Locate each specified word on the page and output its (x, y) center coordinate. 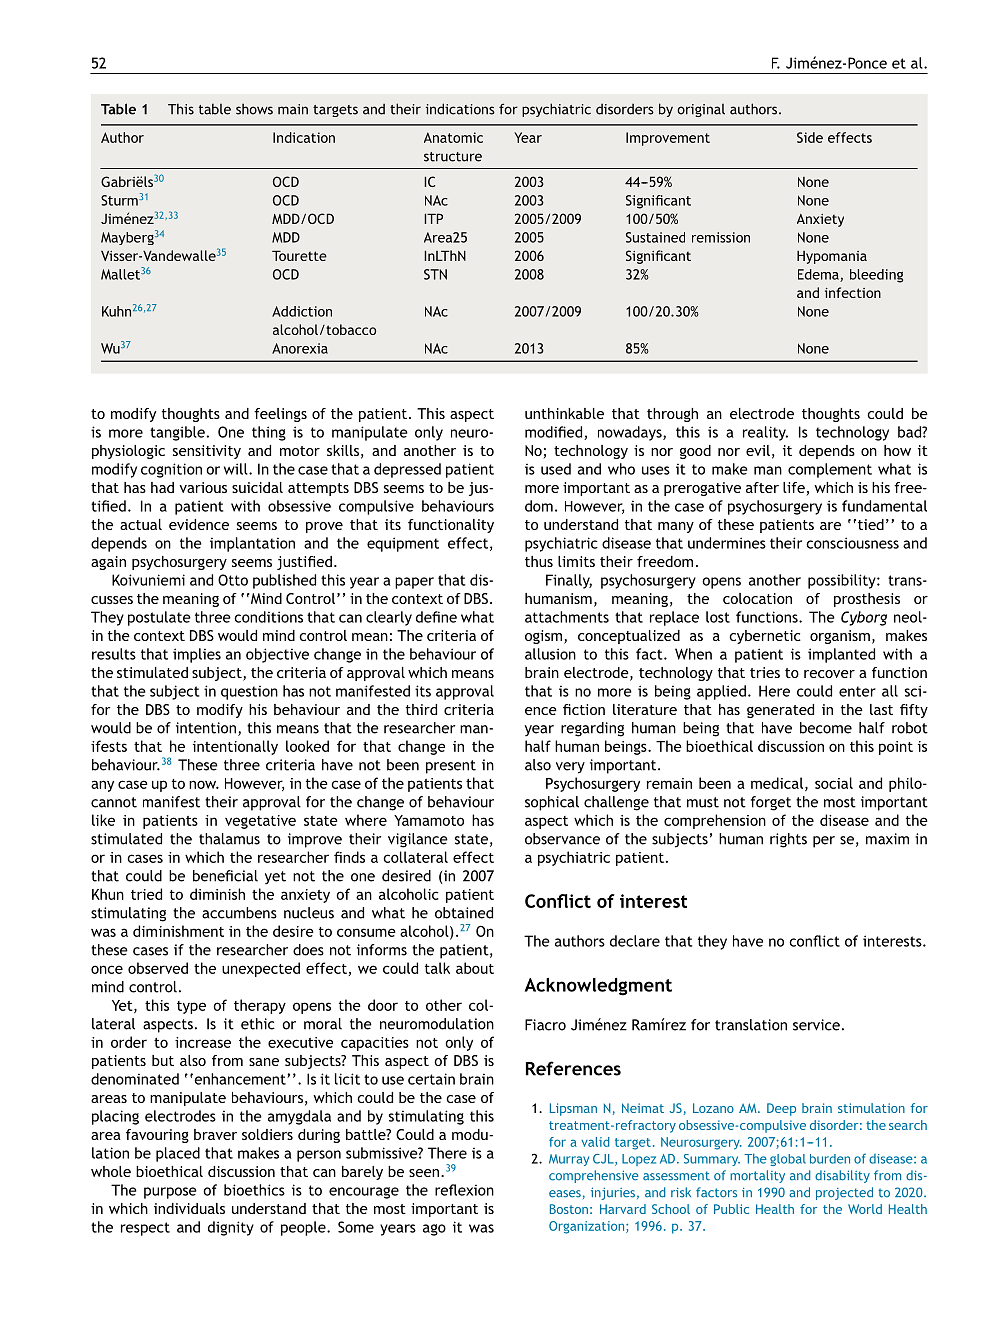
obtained (464, 913)
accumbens (239, 913)
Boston (569, 1209)
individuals (189, 1208)
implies (197, 655)
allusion (550, 654)
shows (254, 109)
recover (829, 674)
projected (844, 1193)
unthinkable (564, 413)
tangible (177, 433)
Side (810, 137)
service (816, 1025)
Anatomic (453, 137)
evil (758, 450)
